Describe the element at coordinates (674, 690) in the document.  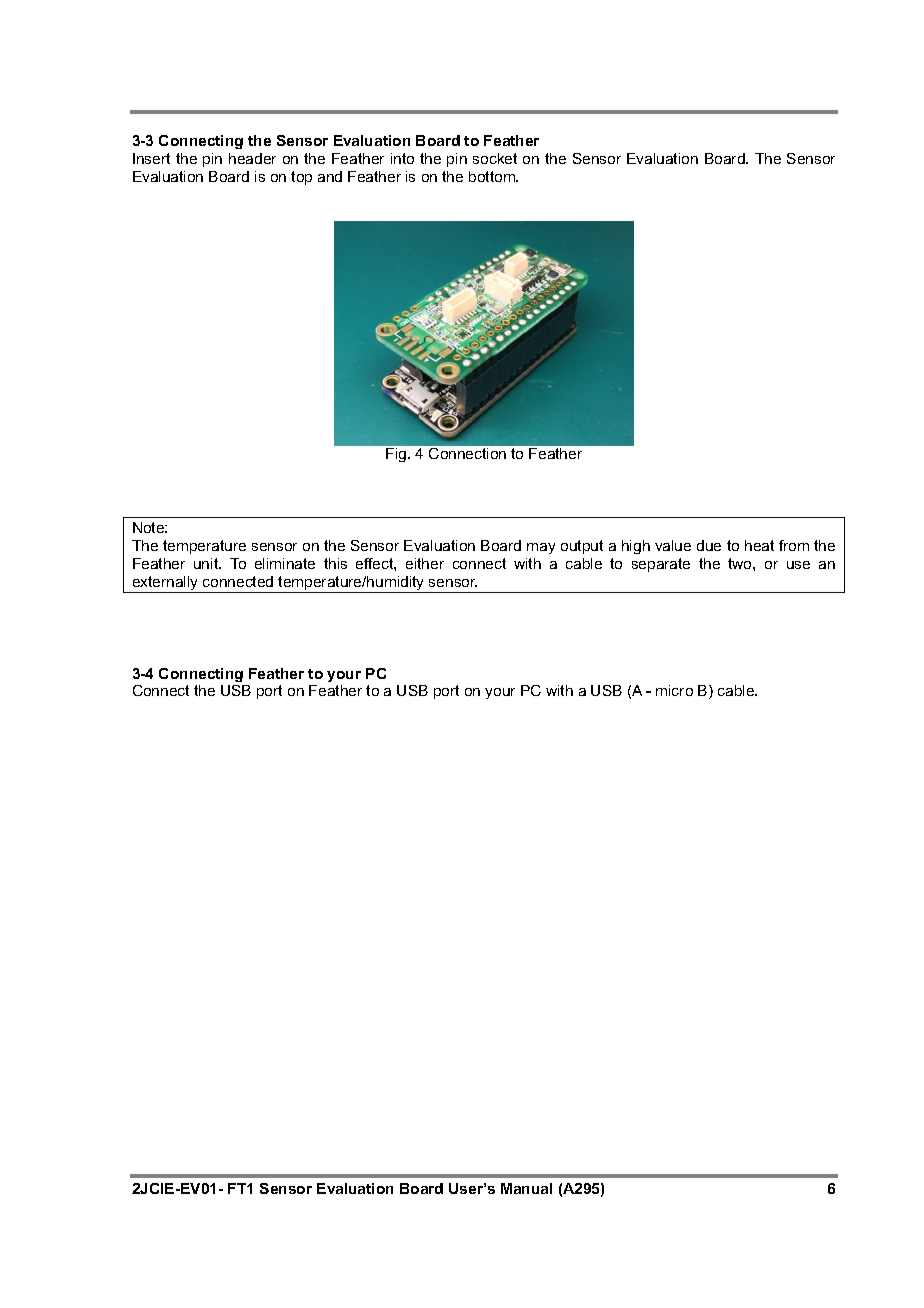
I see `micro` at that location.
